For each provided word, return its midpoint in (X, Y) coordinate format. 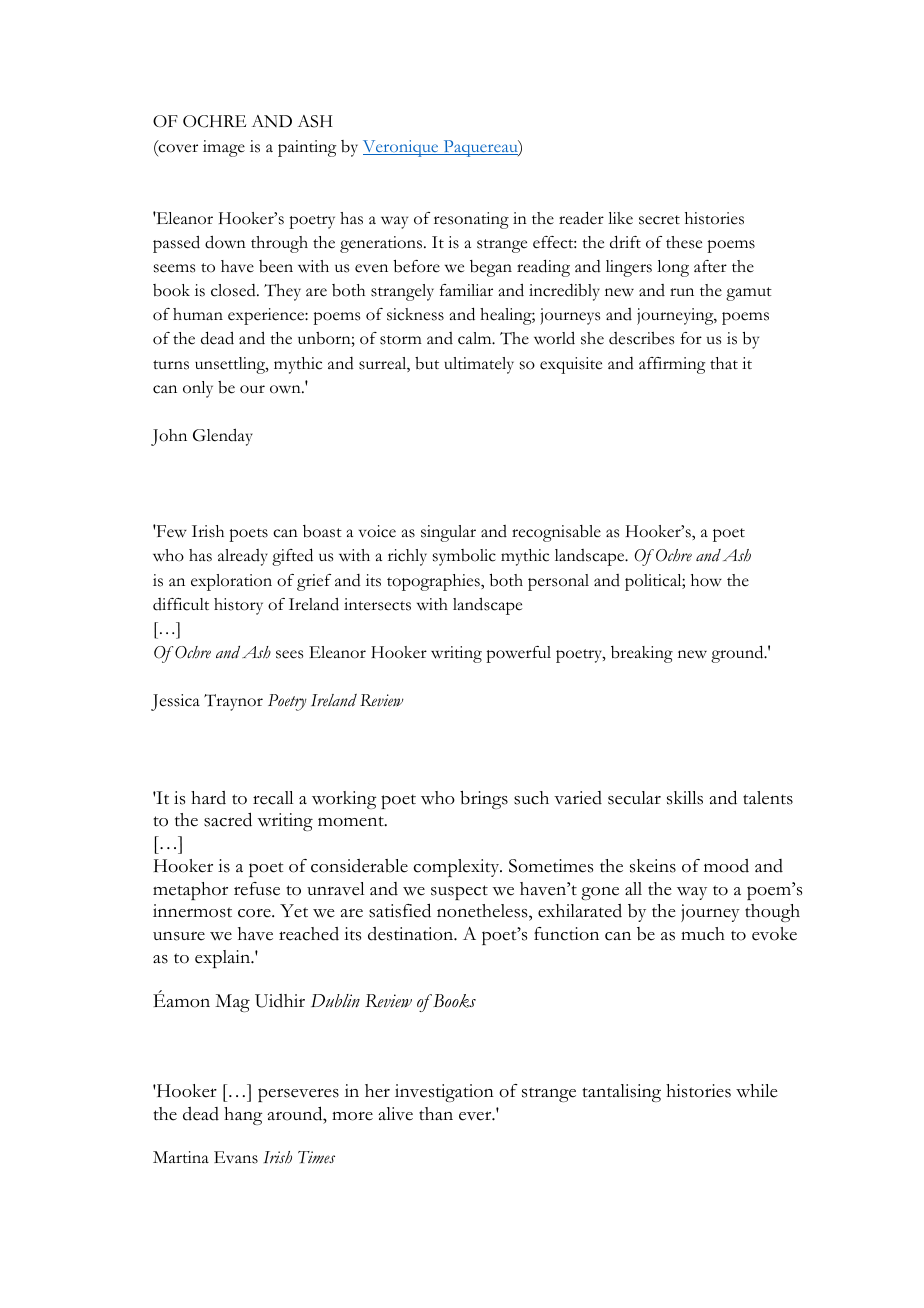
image (224, 148)
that (724, 363)
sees (289, 654)
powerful (518, 654)
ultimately (479, 365)
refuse (257, 889)
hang (243, 1116)
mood (726, 866)
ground (738, 654)
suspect (459, 892)
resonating (471, 220)
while (757, 1091)
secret (659, 220)
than (436, 1113)
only (198, 389)
